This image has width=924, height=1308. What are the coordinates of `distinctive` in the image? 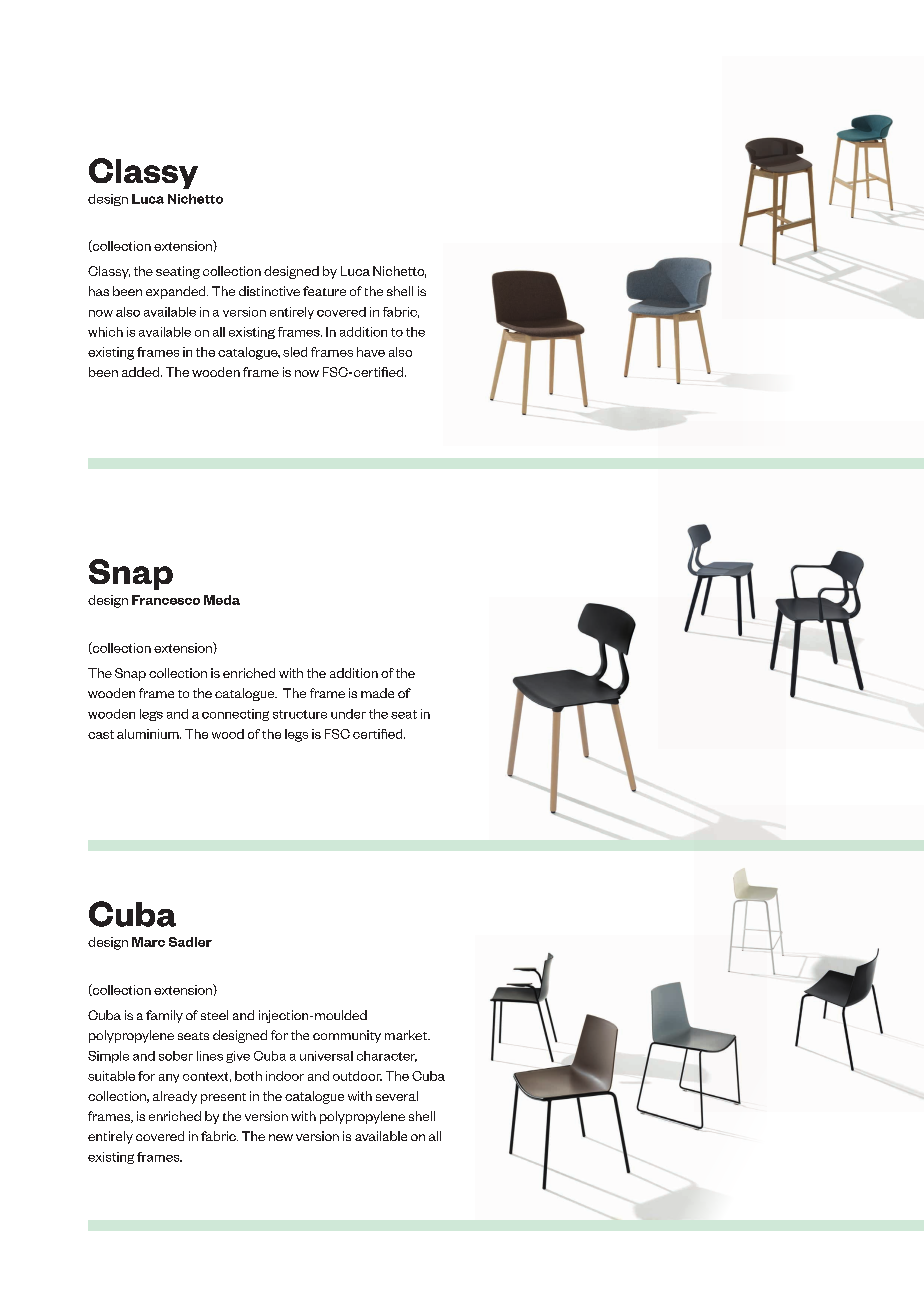 It's located at (269, 291).
